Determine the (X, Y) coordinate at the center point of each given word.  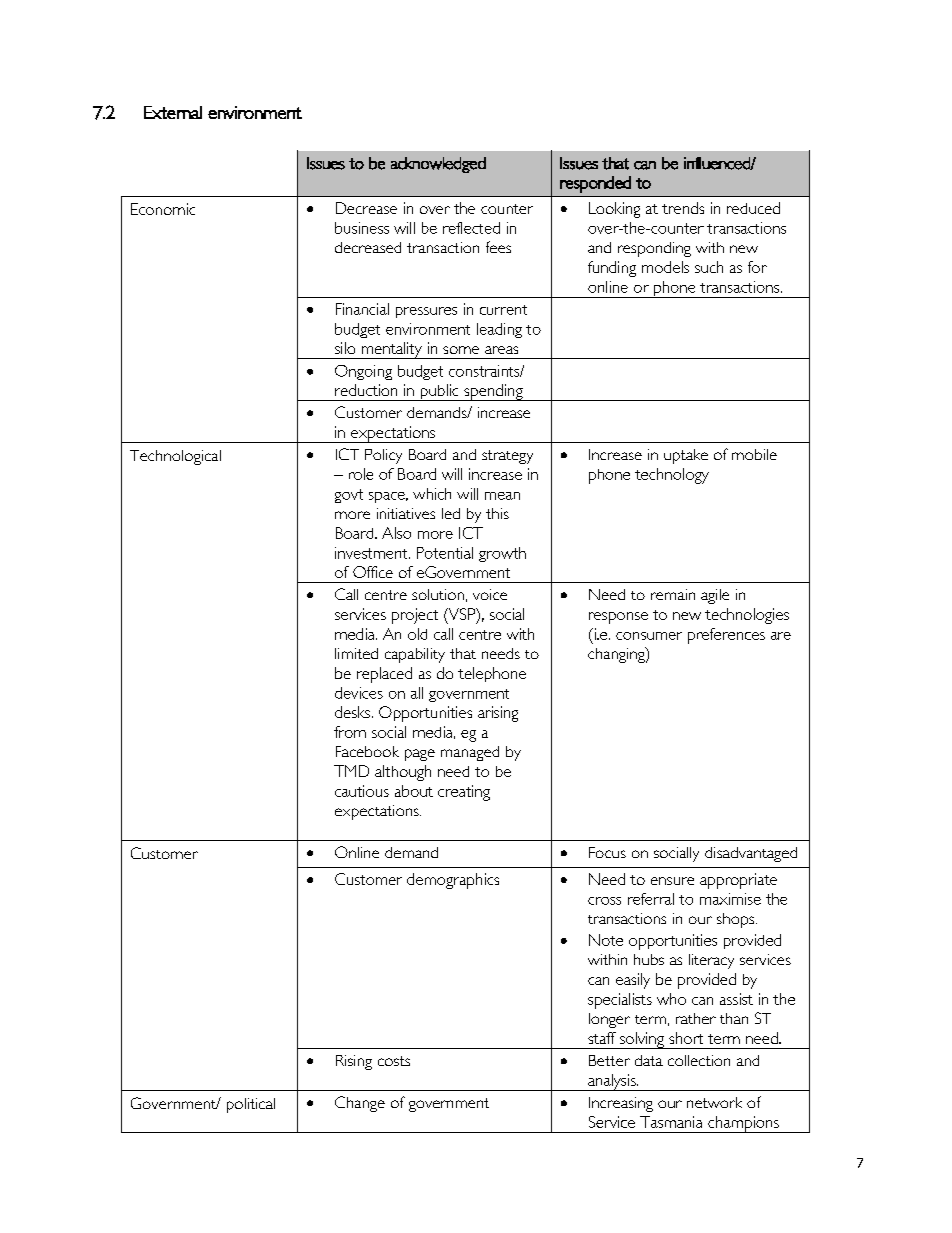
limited (356, 653)
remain (673, 594)
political (251, 1105)
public (439, 392)
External (173, 112)
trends (683, 208)
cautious (362, 791)
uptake (686, 456)
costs (394, 1061)
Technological (175, 457)
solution (438, 594)
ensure (672, 881)
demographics (453, 881)
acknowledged (438, 165)
